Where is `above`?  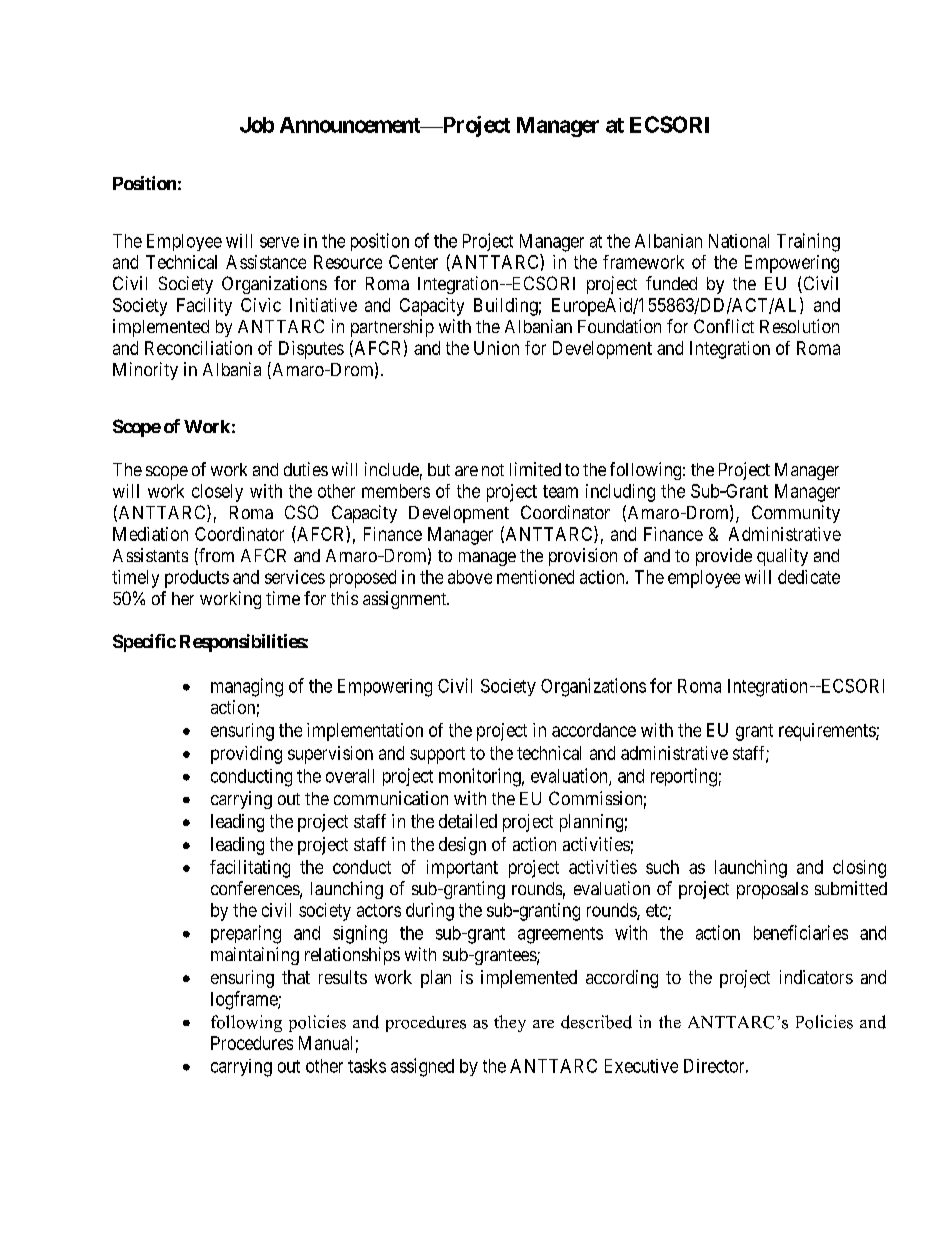
above is located at coordinates (470, 577).
